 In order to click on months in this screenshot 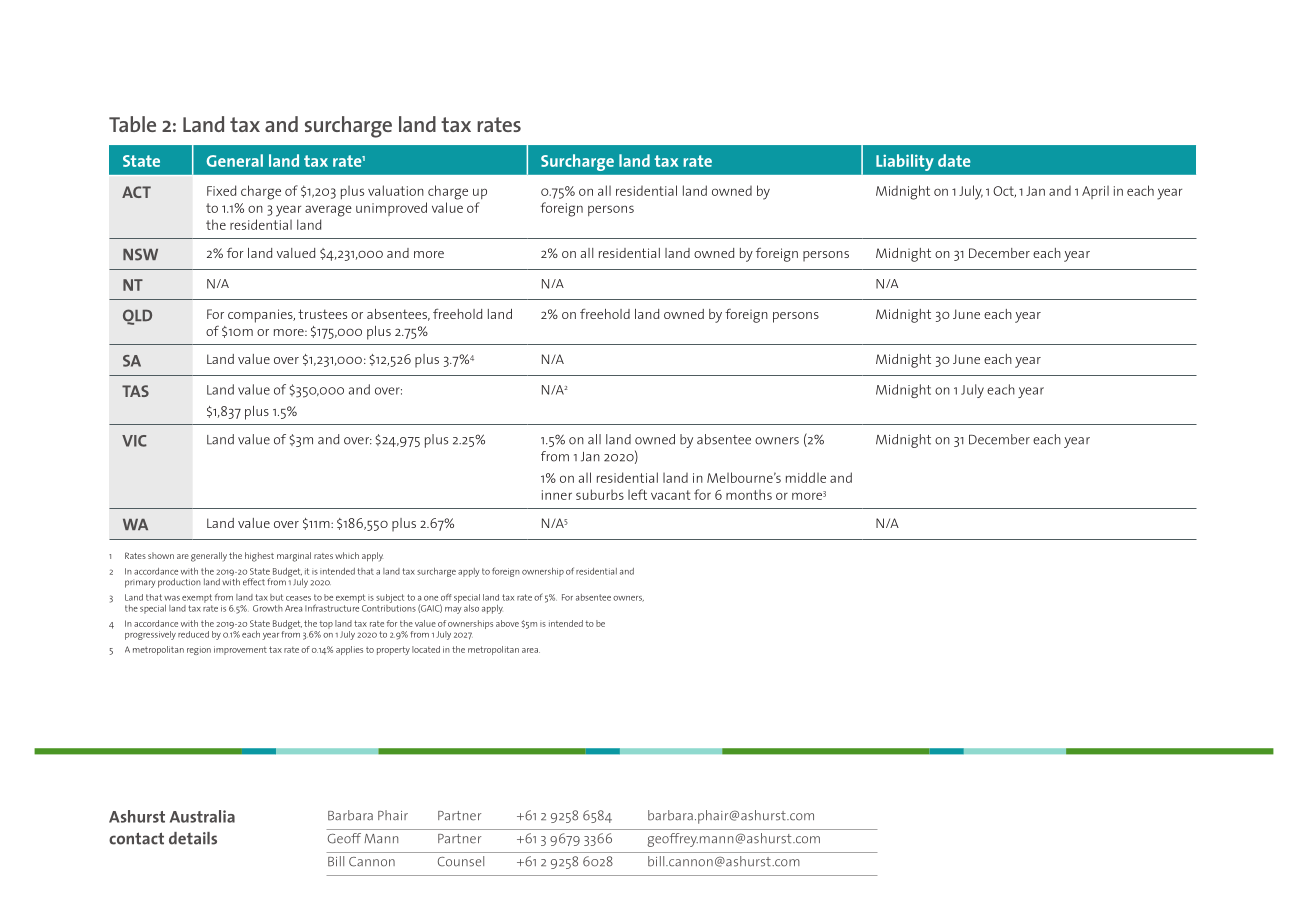, I will do `click(749, 495)`.
